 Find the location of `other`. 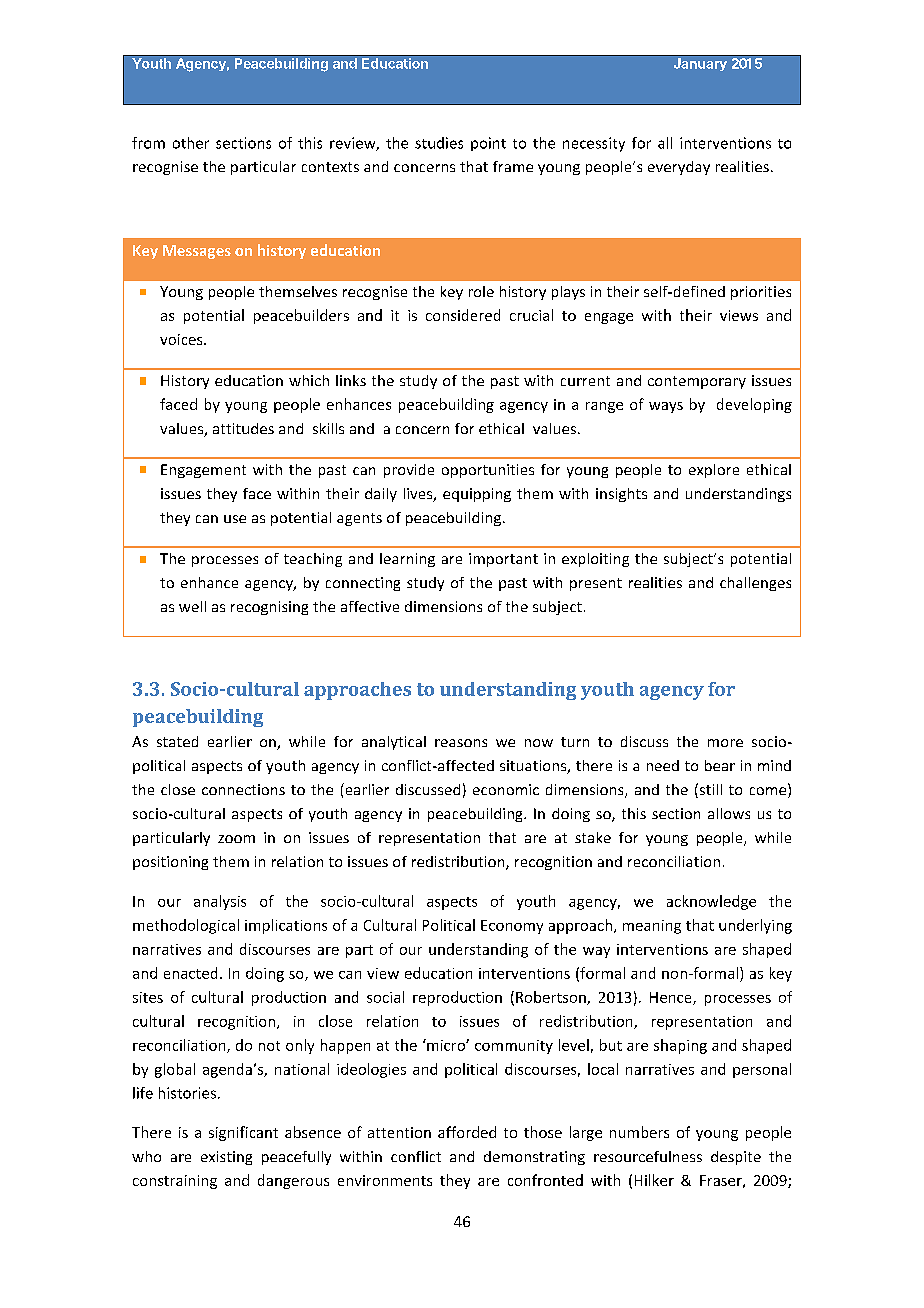

other is located at coordinates (191, 143).
